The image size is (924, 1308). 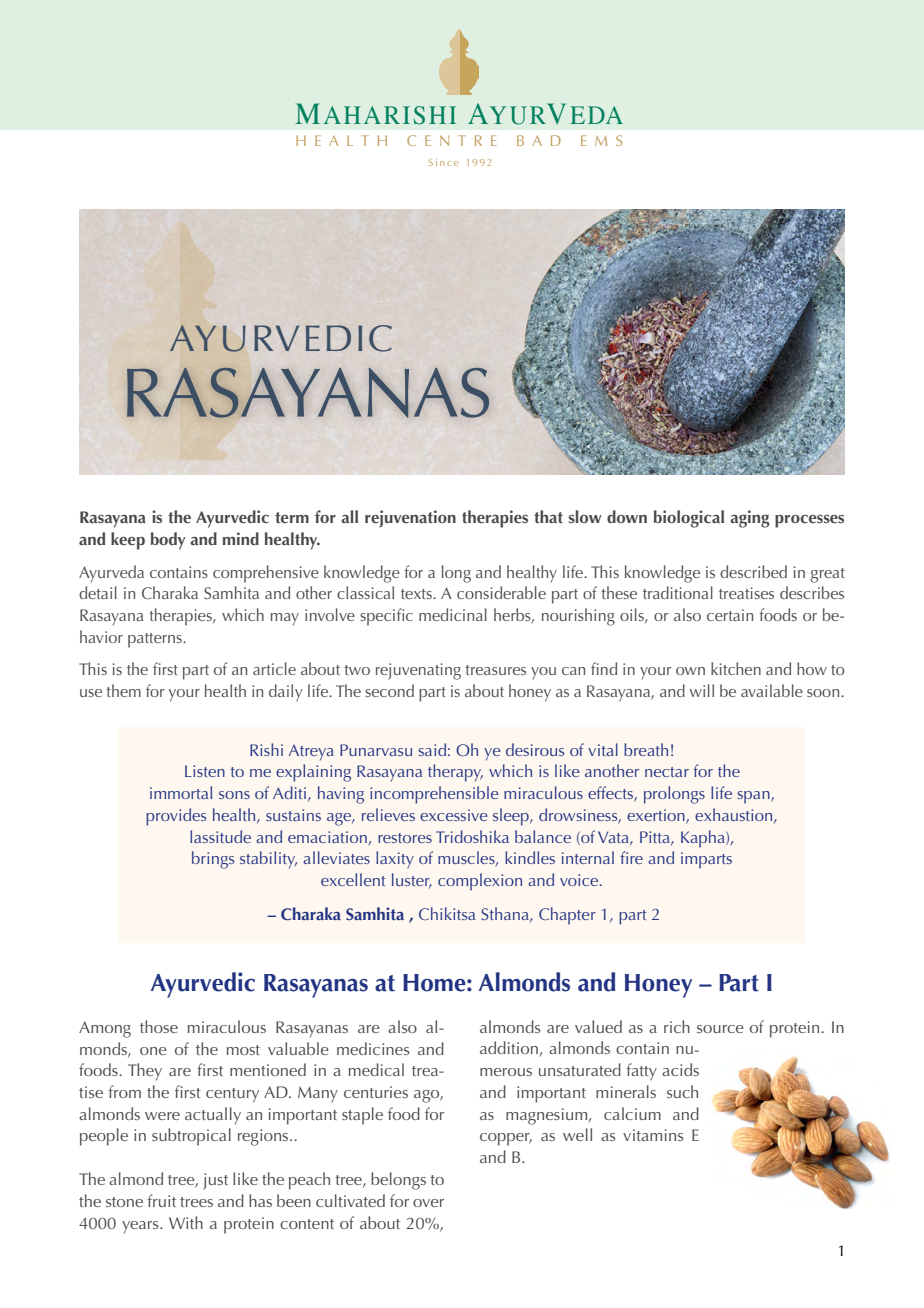 What do you see at coordinates (653, 1135) in the image?
I see `vitamins` at bounding box center [653, 1135].
